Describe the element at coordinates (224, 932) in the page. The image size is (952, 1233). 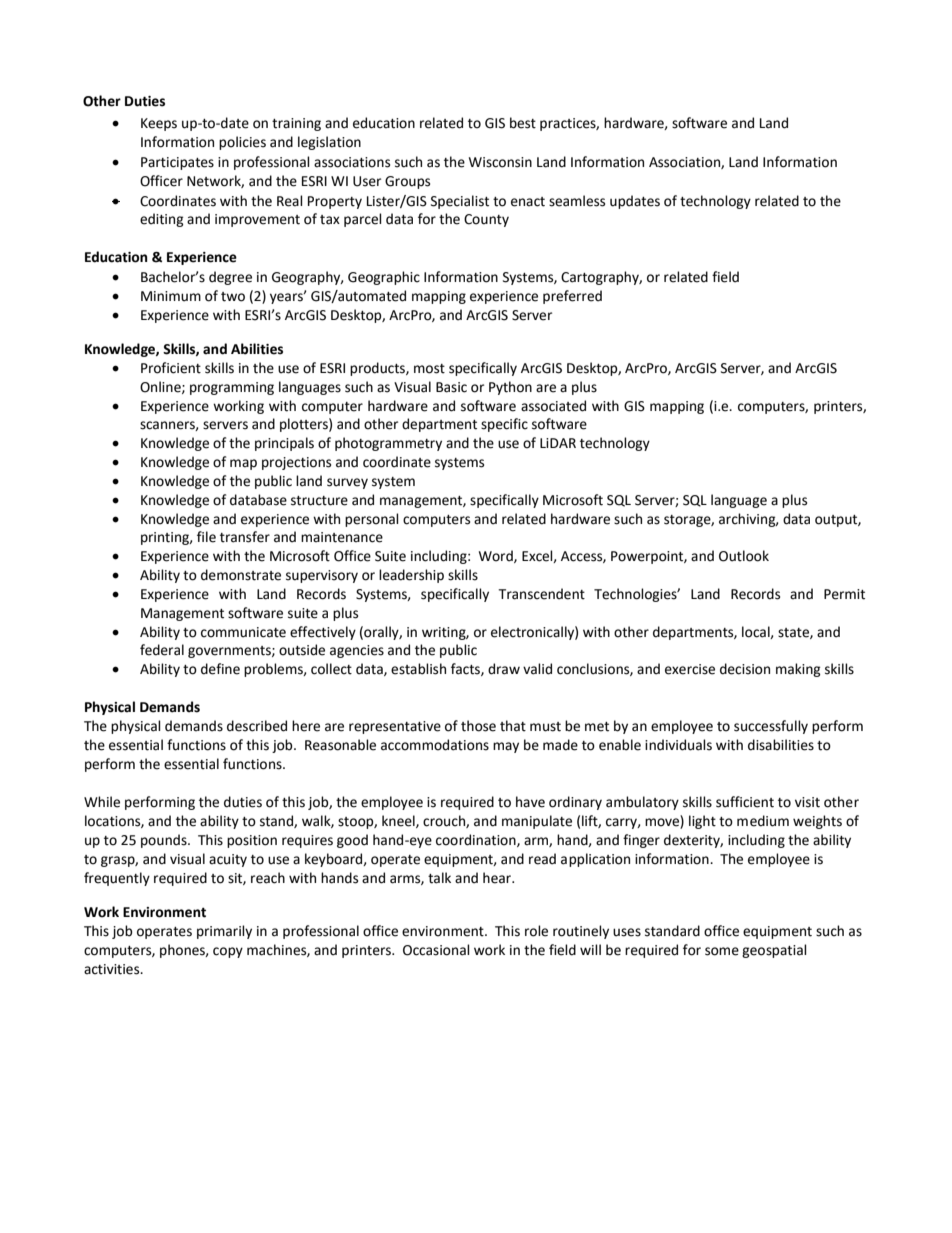
I see `primarily` at that location.
